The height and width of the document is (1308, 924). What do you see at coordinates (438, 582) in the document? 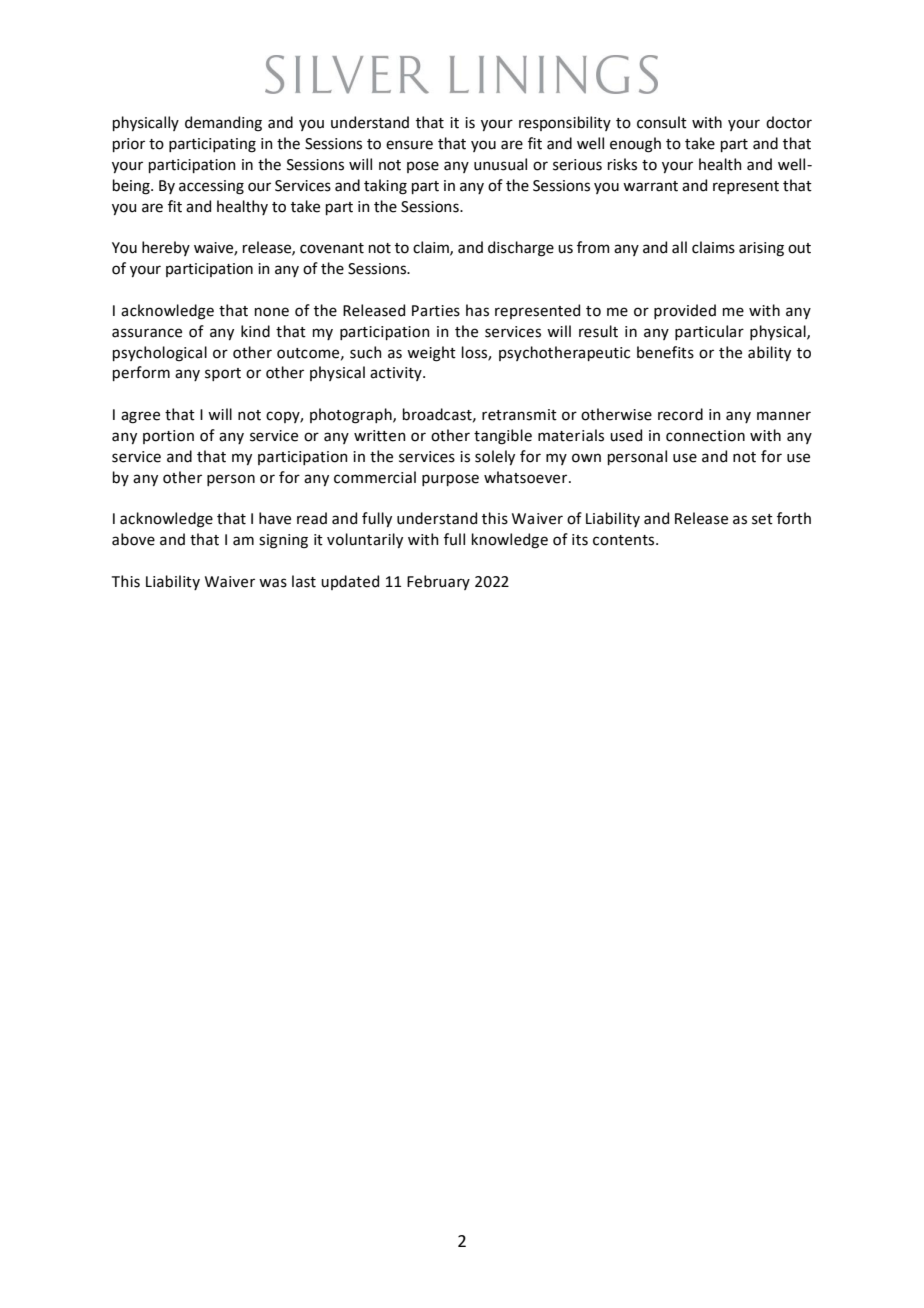
I see `February` at bounding box center [438, 582].
